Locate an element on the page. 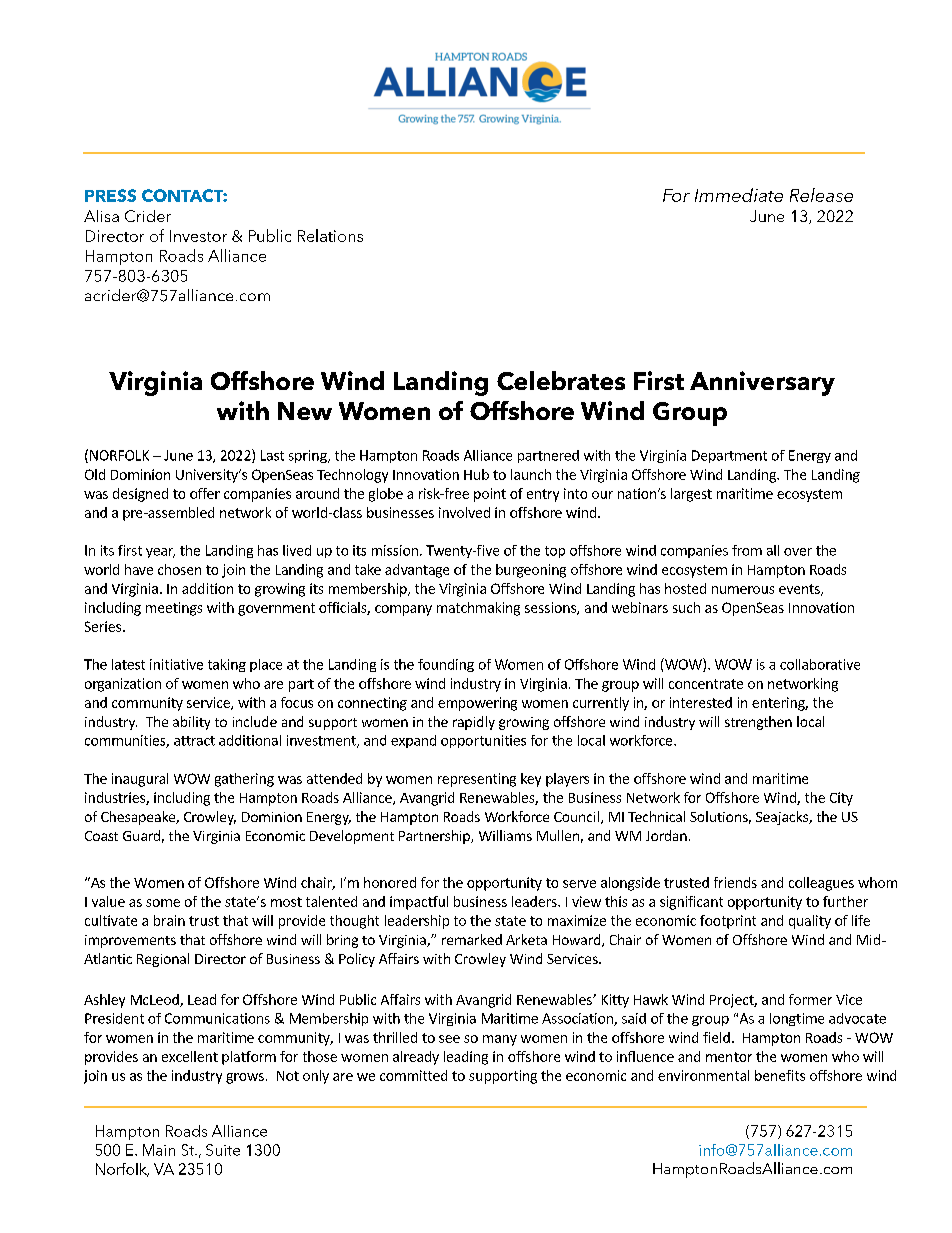  Investor is located at coordinates (198, 236).
